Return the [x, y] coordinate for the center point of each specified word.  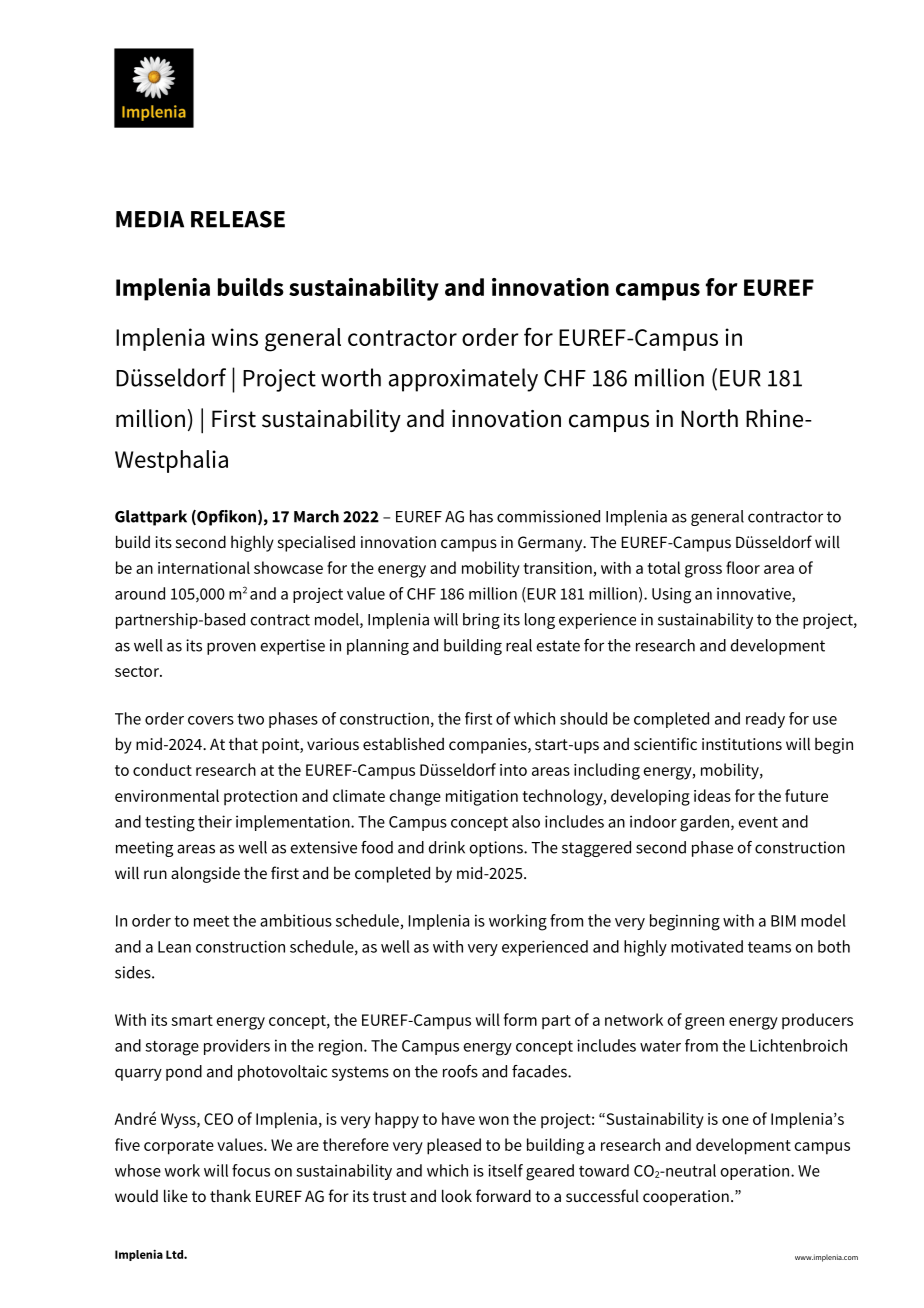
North [709, 418]
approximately [463, 380]
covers [211, 720]
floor [743, 567]
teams [769, 947]
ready [765, 720]
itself [505, 1170]
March [316, 516]
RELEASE [238, 219]
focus [251, 1170]
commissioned [548, 516]
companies [489, 746]
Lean [174, 947]
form [520, 1019]
